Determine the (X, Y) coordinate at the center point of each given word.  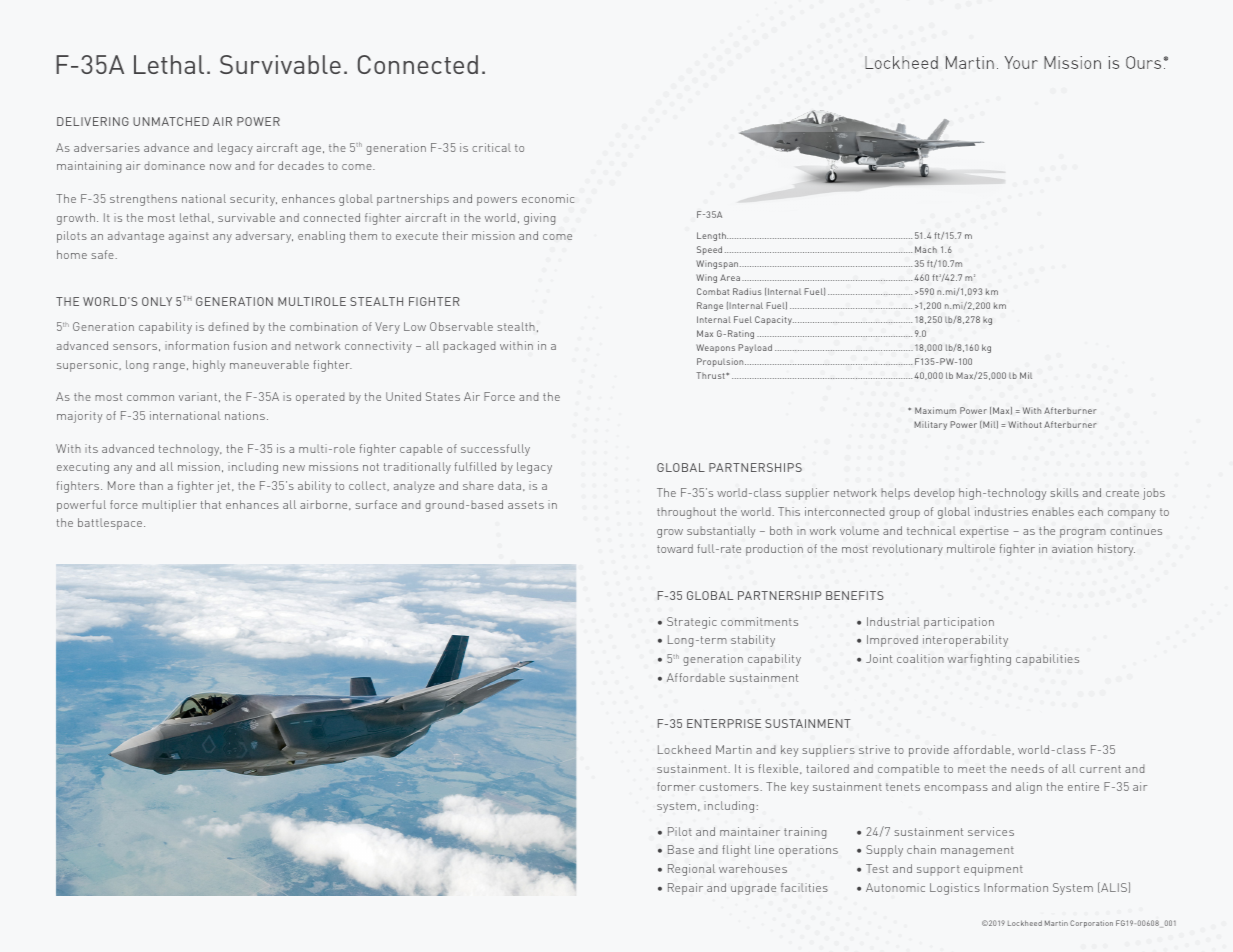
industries (1001, 511)
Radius (747, 291)
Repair (685, 889)
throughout (686, 513)
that (211, 504)
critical (491, 147)
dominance (174, 165)
